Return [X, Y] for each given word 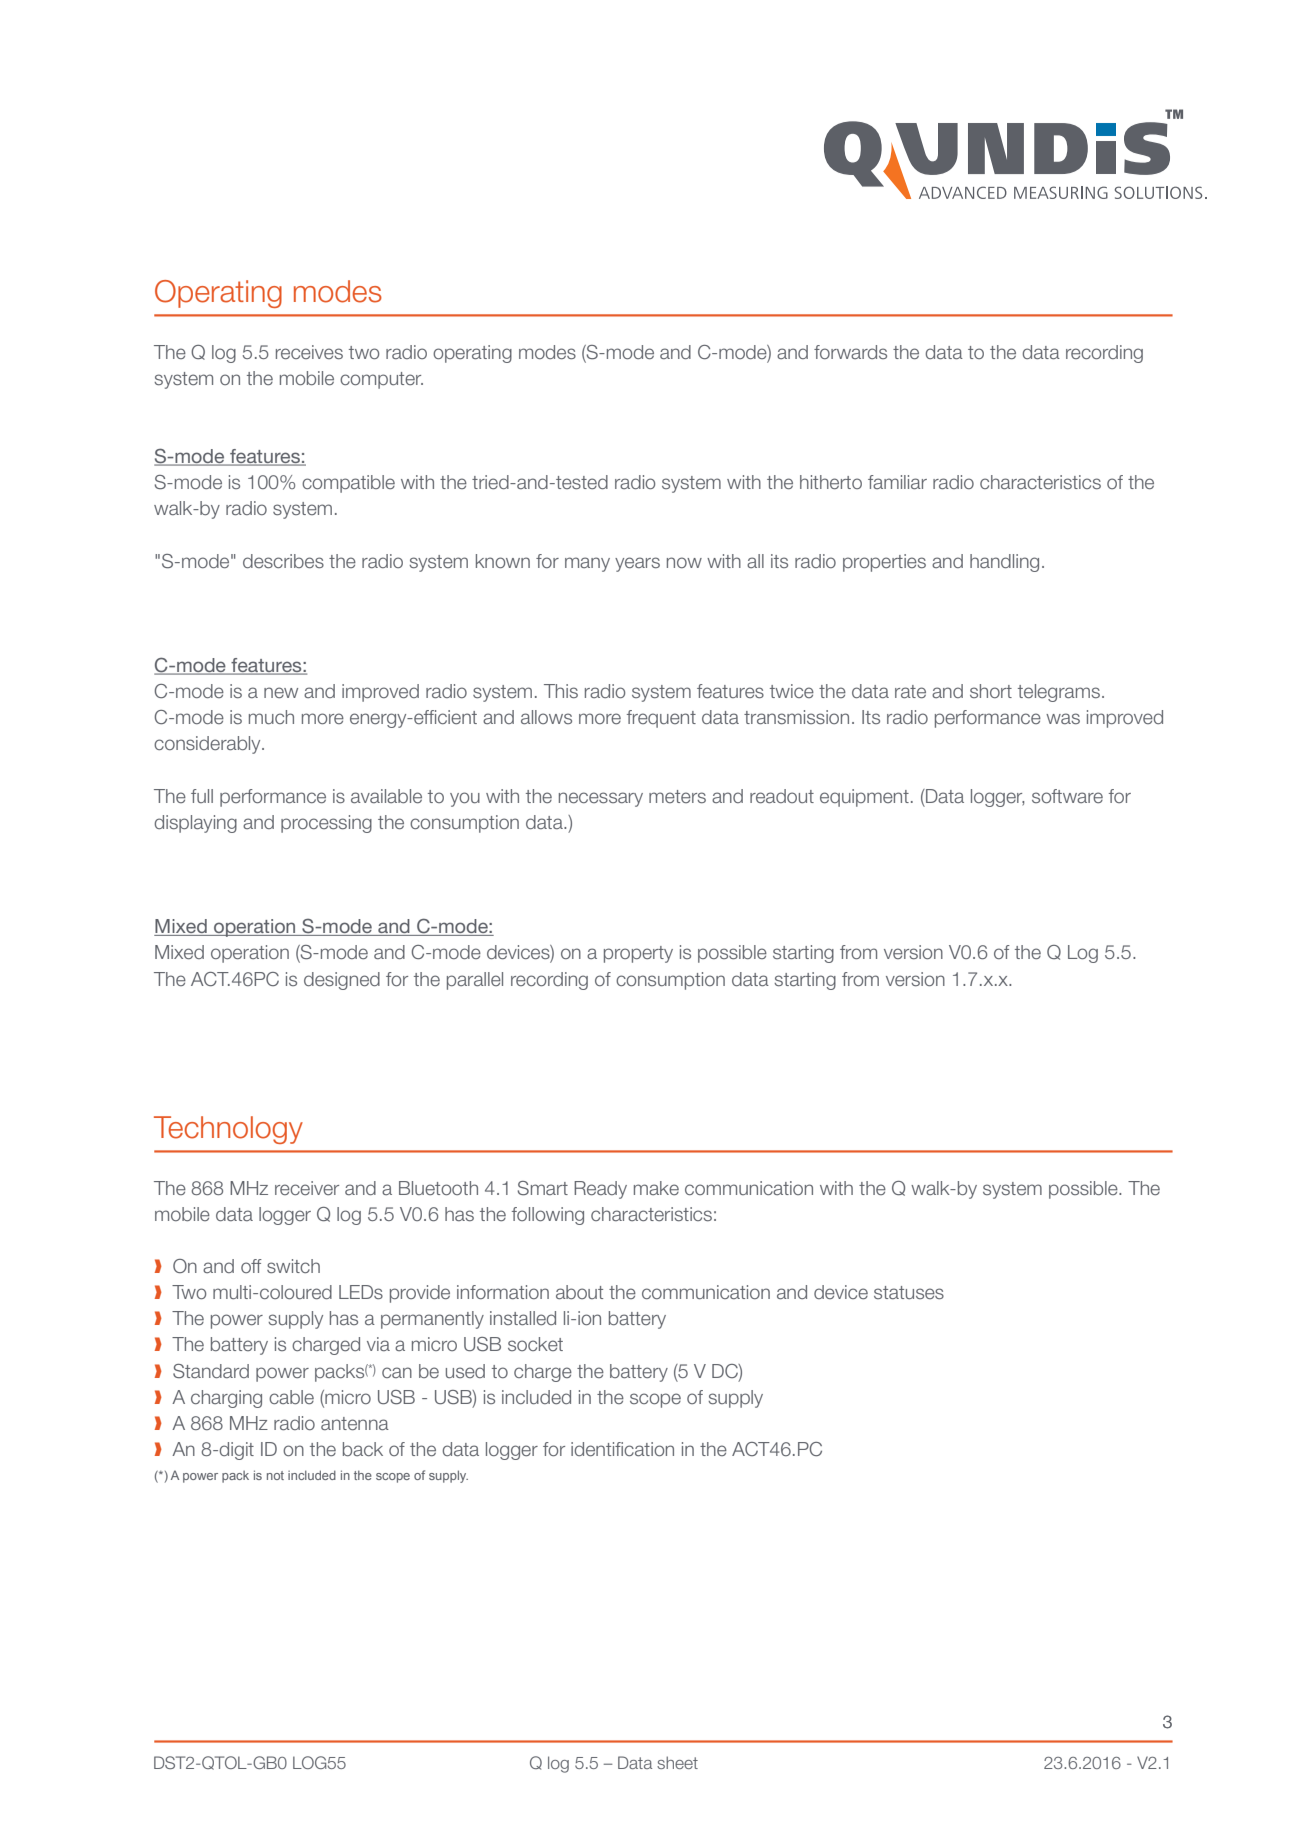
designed [342, 981]
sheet [677, 1762]
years [637, 564]
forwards [850, 352]
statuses [909, 1292]
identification [622, 1449]
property [638, 954]
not [275, 1475]
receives [309, 352]
